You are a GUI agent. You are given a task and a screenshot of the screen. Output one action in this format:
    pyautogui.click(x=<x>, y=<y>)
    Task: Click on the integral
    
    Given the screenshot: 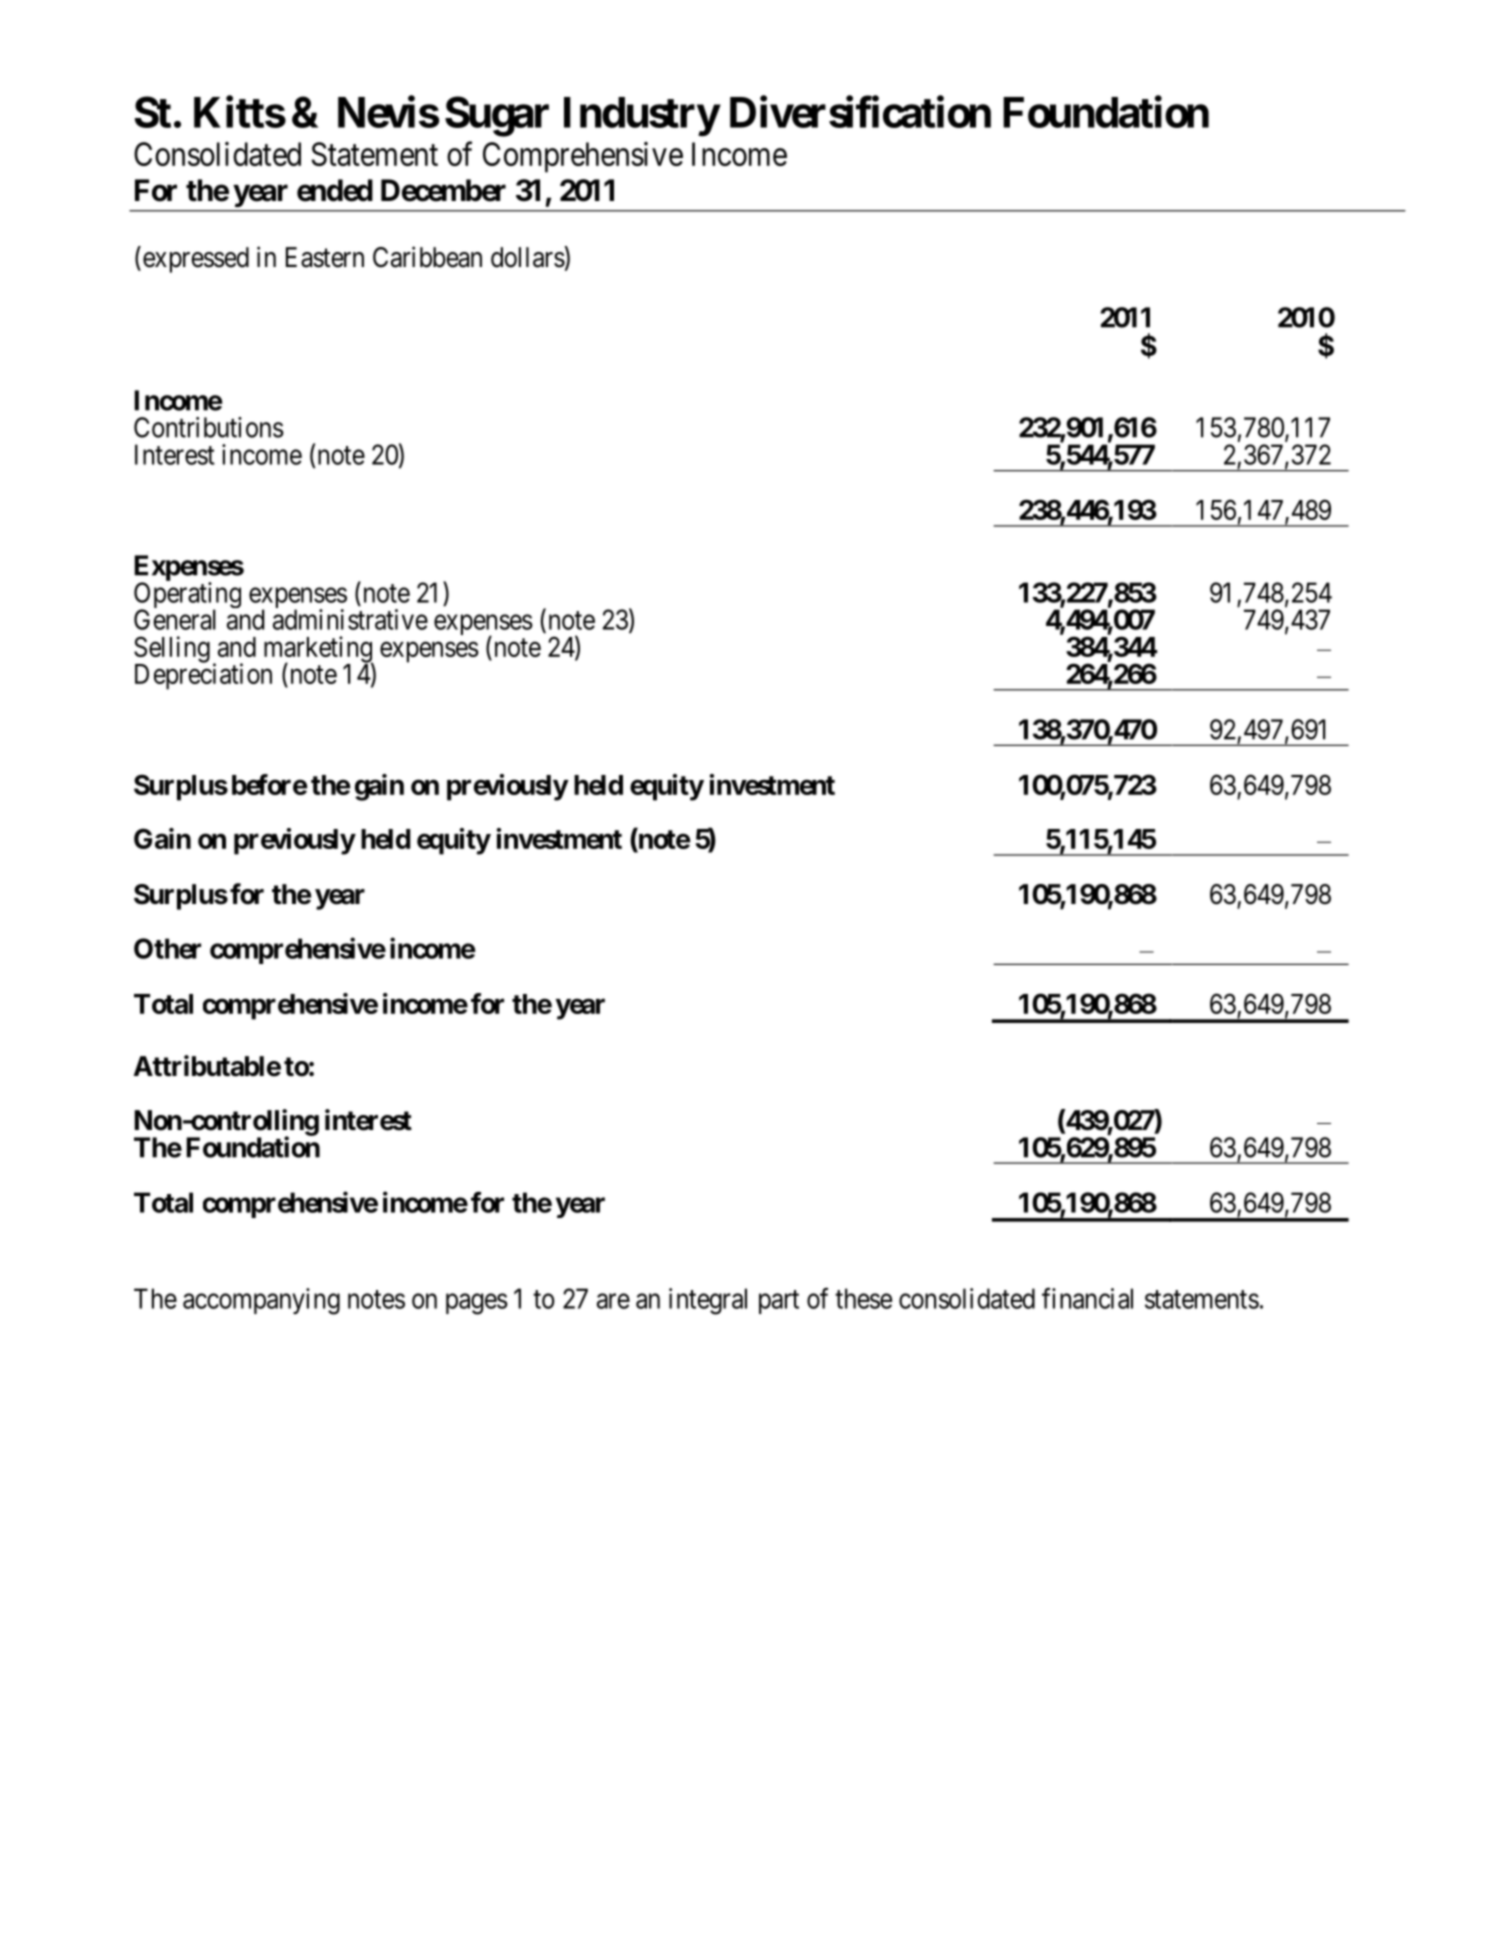 What is the action you would take?
    pyautogui.click(x=708, y=1301)
